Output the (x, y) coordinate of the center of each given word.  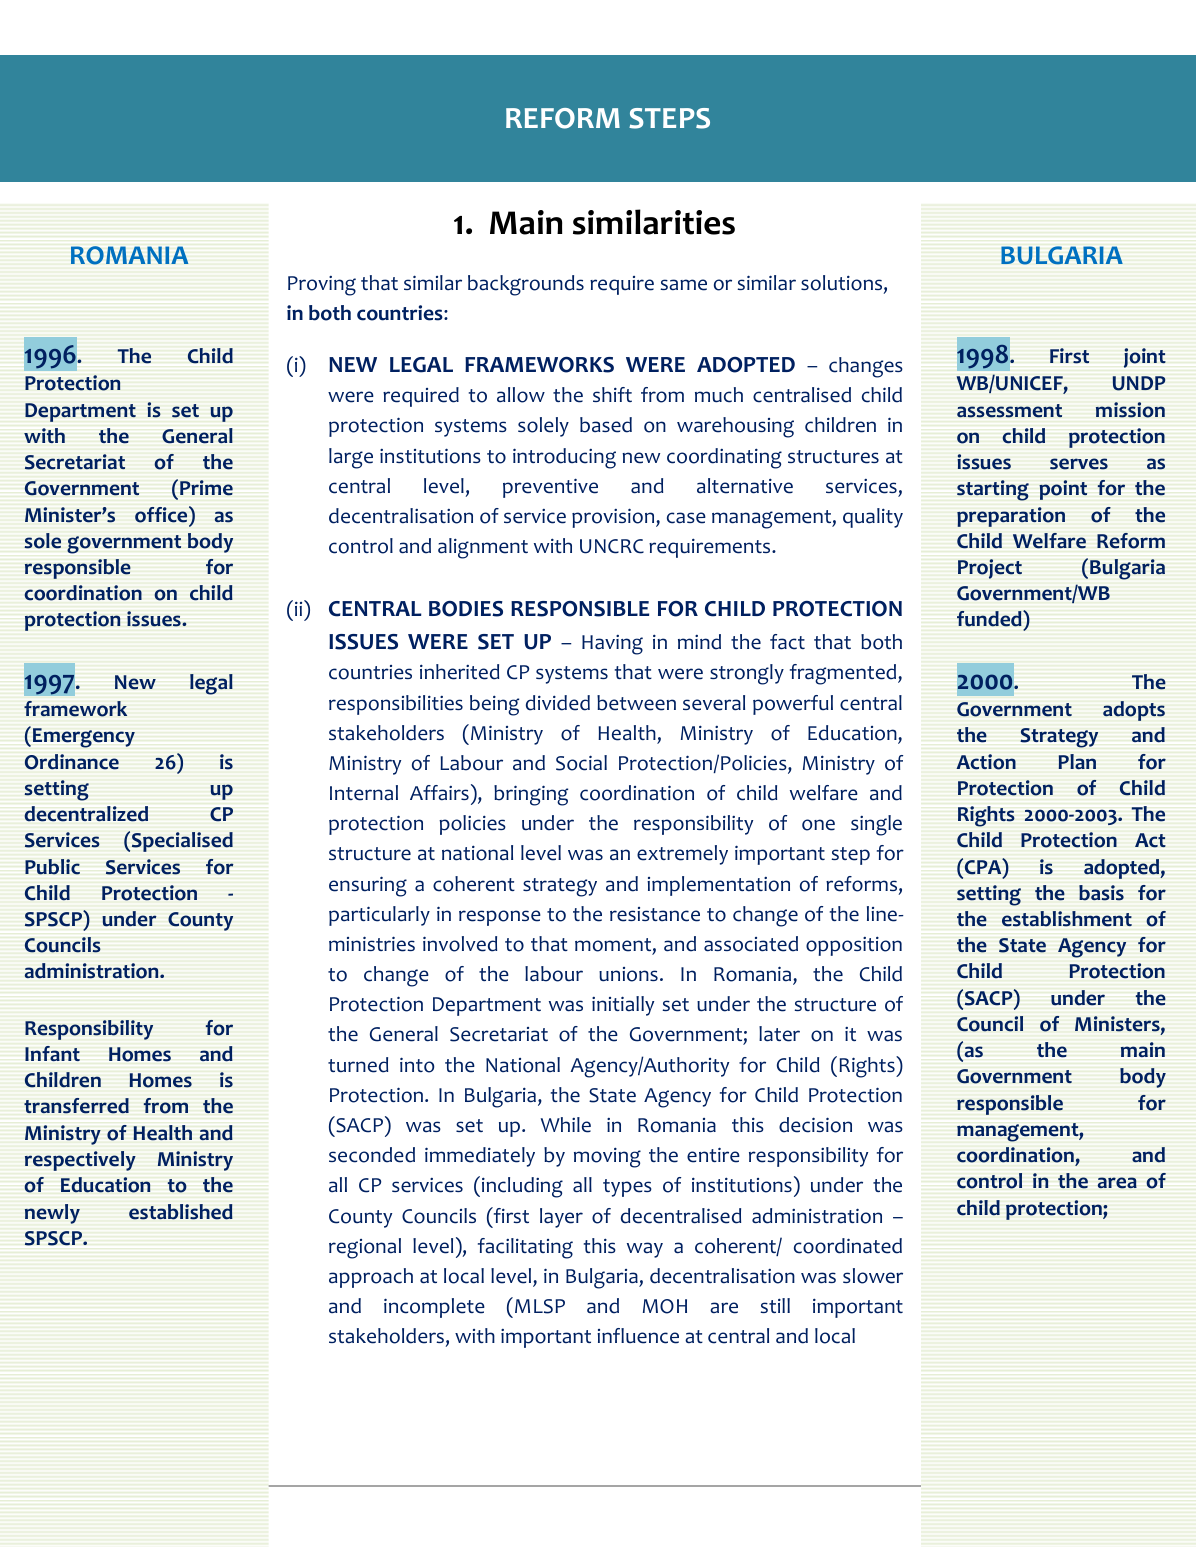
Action (986, 762)
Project (990, 569)
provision (614, 518)
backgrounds (526, 285)
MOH (665, 1306)
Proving (322, 286)
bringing (531, 795)
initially (623, 1006)
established (181, 1212)
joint (1145, 358)
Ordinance (72, 762)
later (779, 1034)
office (162, 514)
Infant (52, 1053)
